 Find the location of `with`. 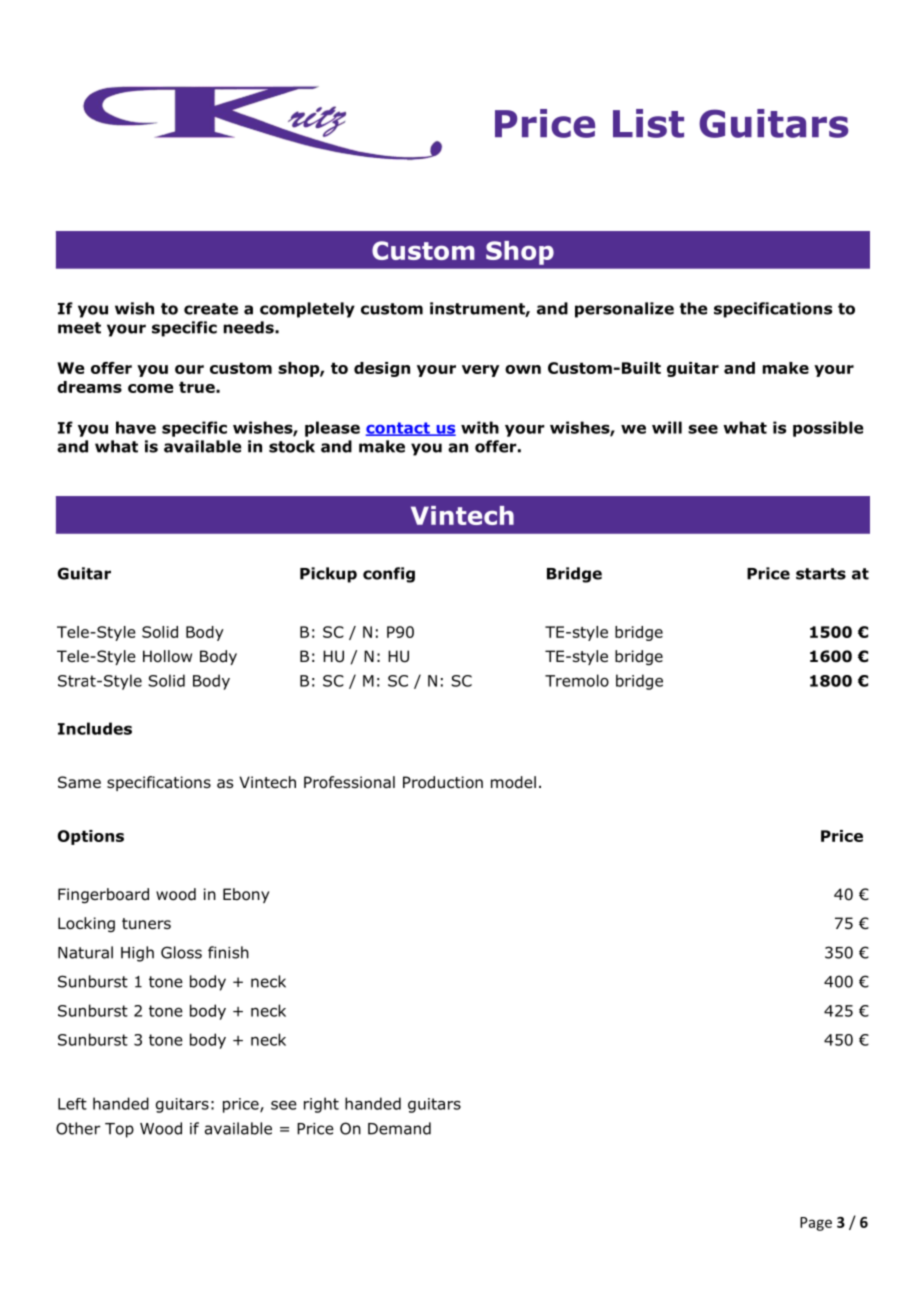

with is located at coordinates (480, 427).
